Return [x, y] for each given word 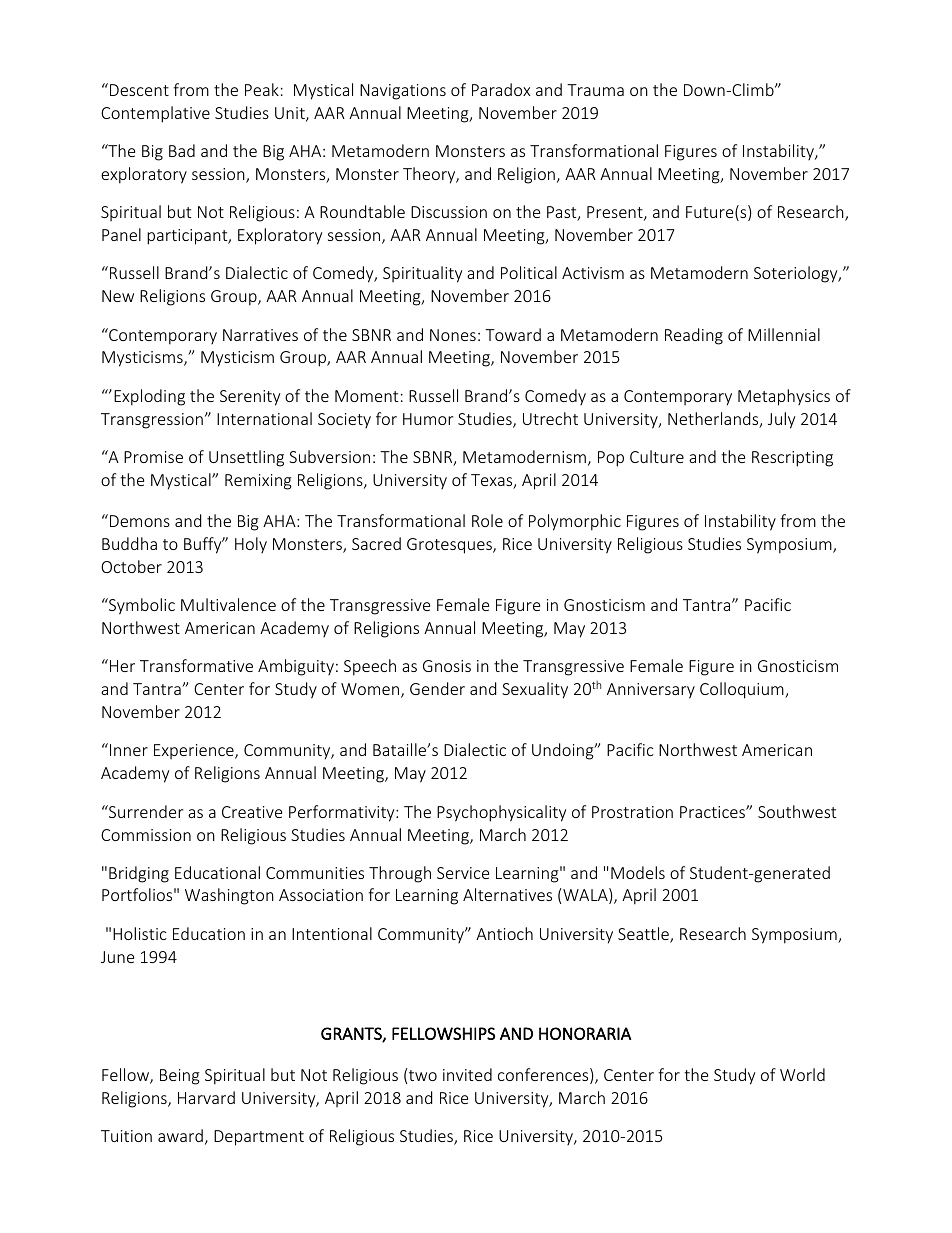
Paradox [501, 89]
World [802, 1074]
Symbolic [141, 606]
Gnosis [447, 666]
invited [467, 1074]
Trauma [595, 90]
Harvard [206, 1097]
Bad [182, 150]
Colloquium [743, 690]
